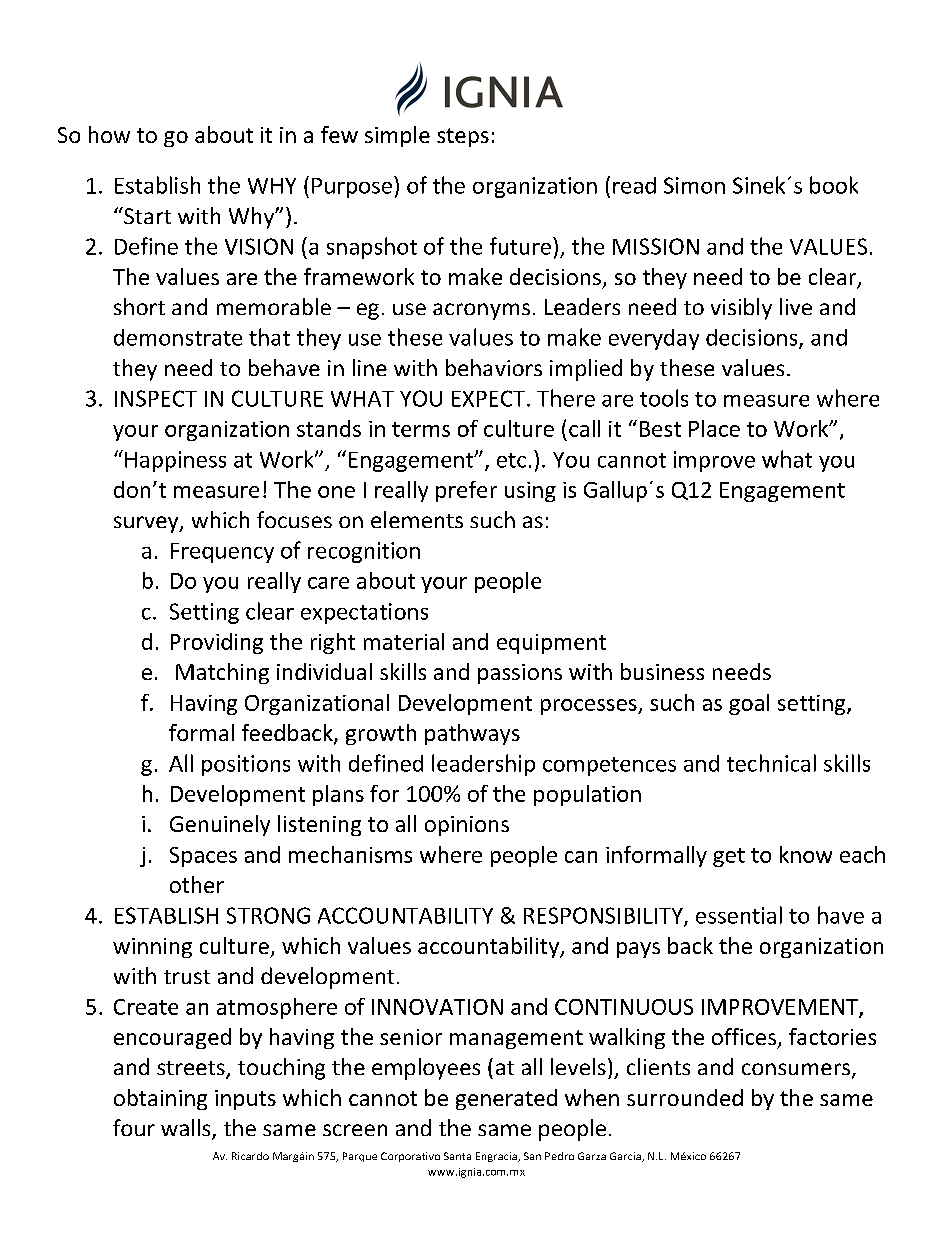 The image size is (952, 1233). I want to click on walls, so click(187, 1129).
